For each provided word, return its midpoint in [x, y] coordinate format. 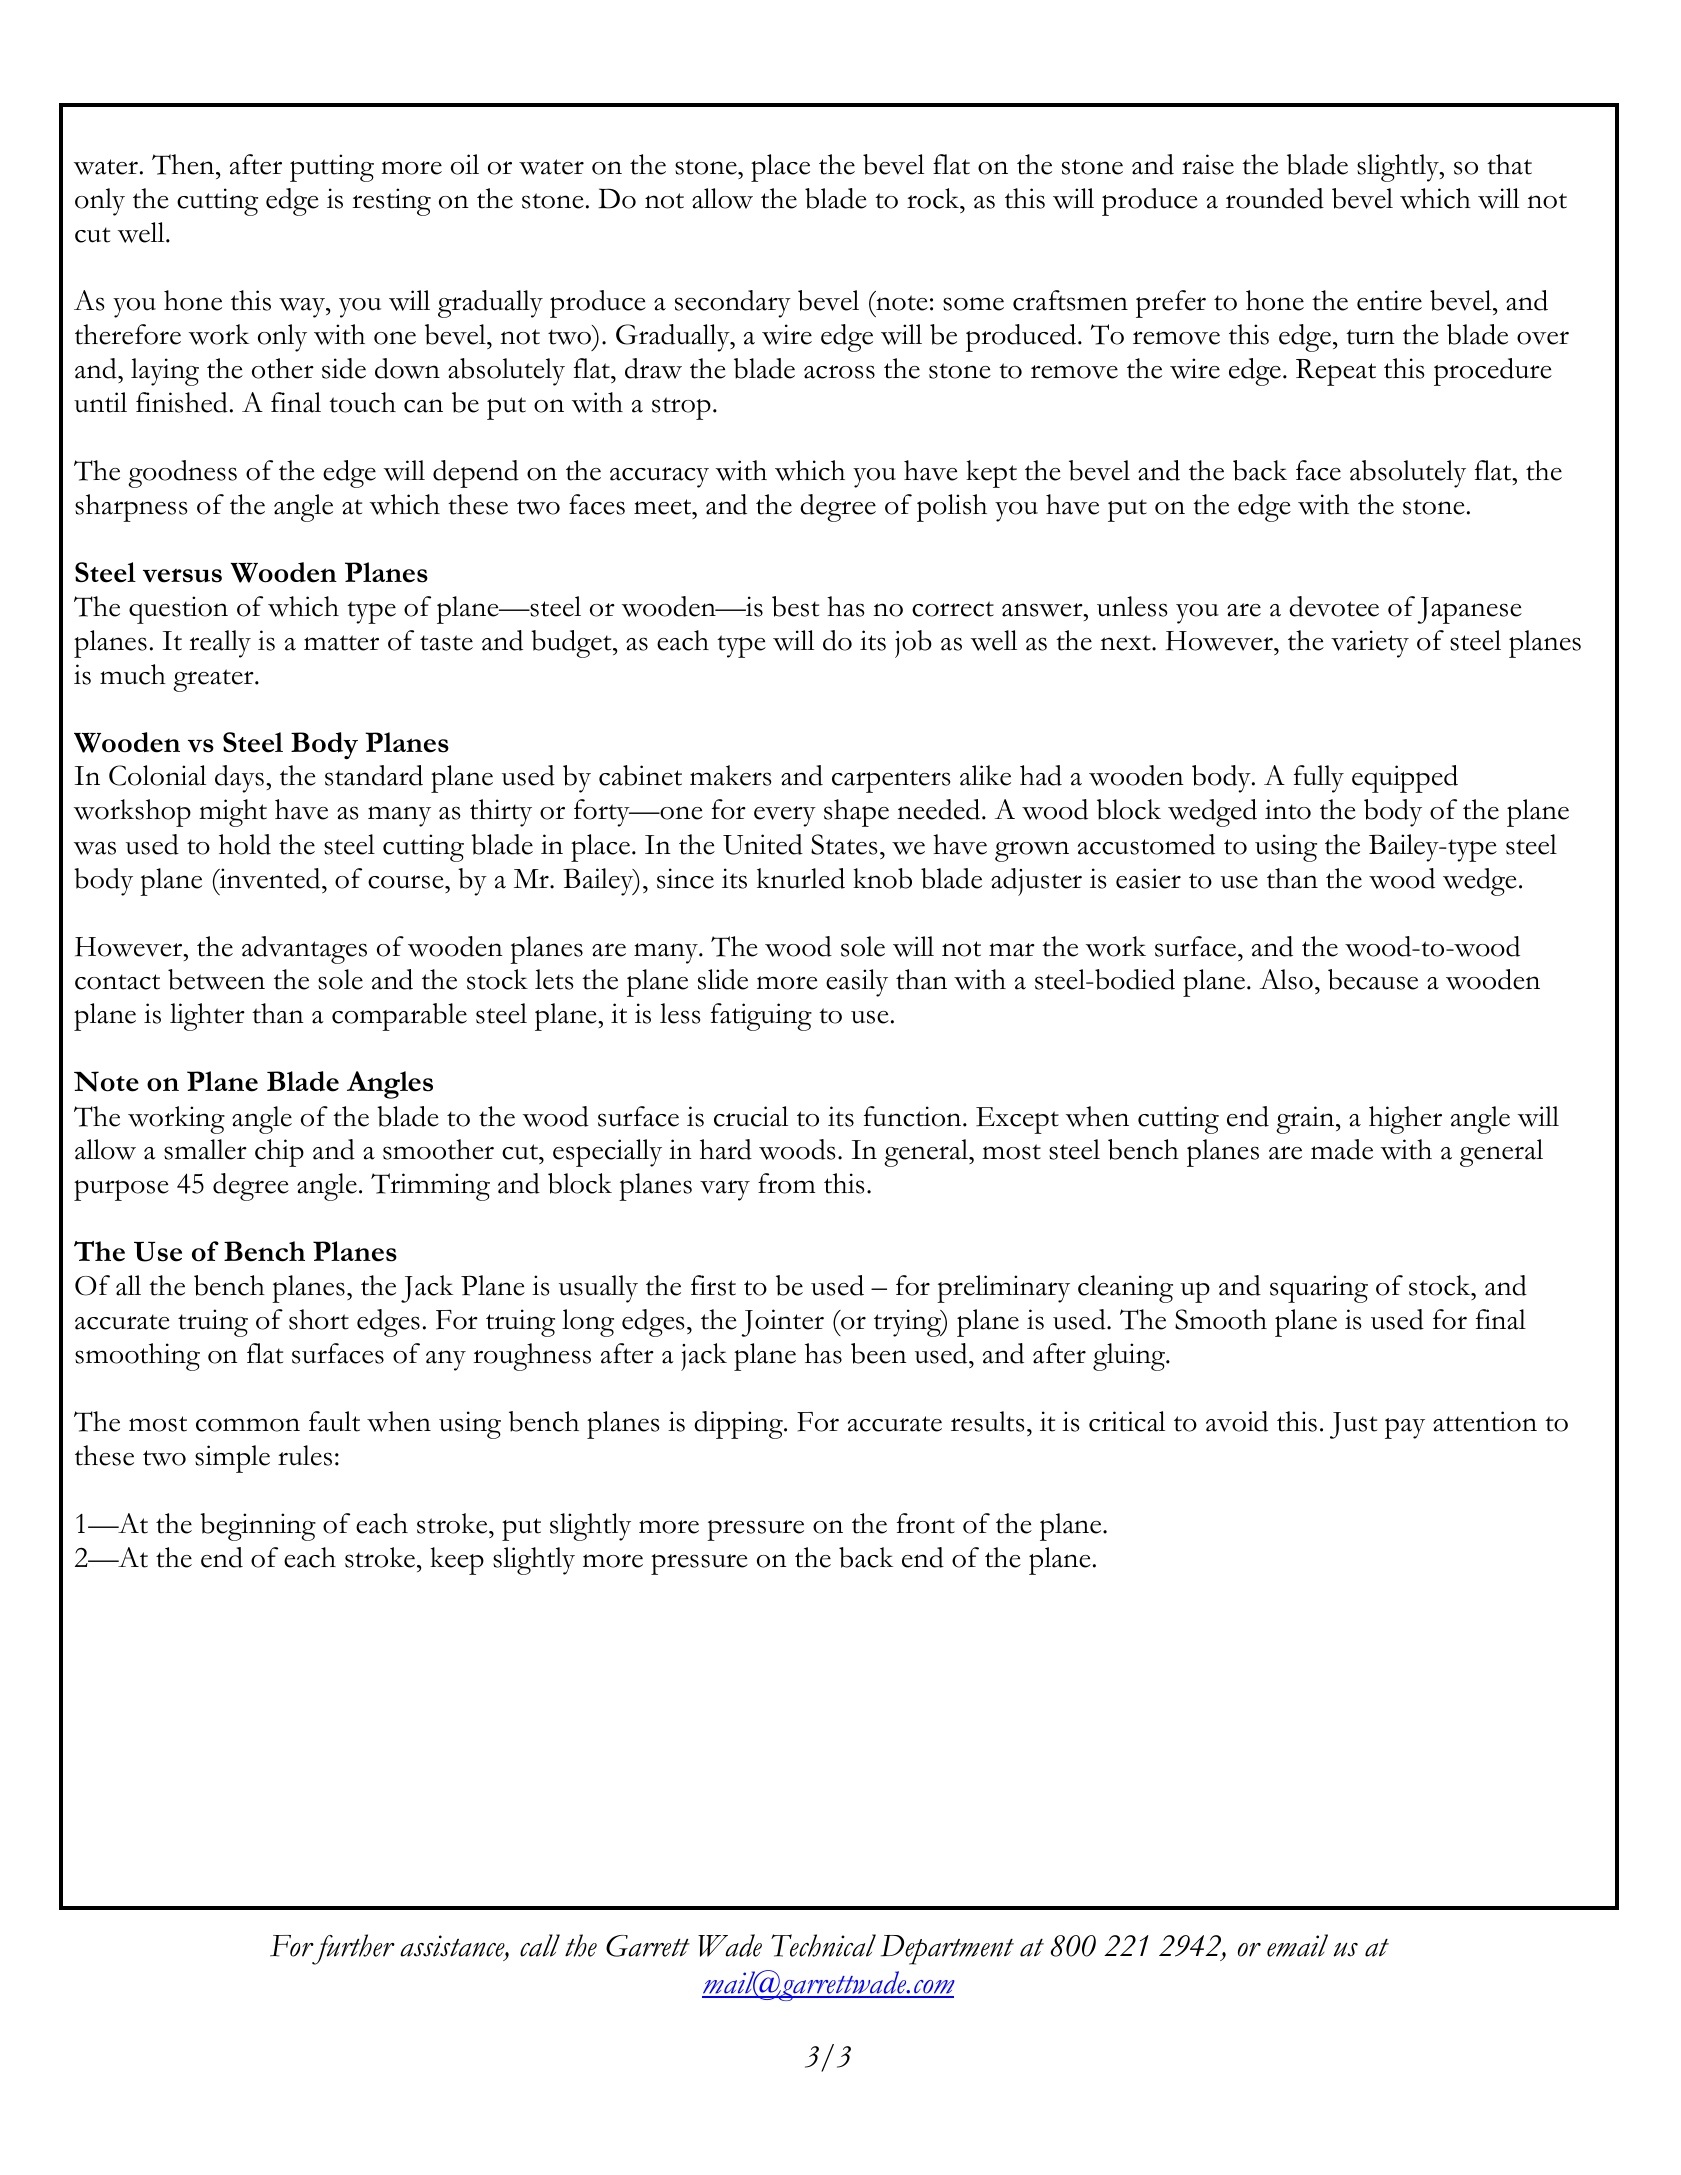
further [352, 1949]
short [319, 1319]
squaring [1319, 1289]
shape [856, 813]
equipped [1405, 779]
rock [934, 198]
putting [332, 168]
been [879, 1353]
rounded [1275, 198]
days [239, 779]
